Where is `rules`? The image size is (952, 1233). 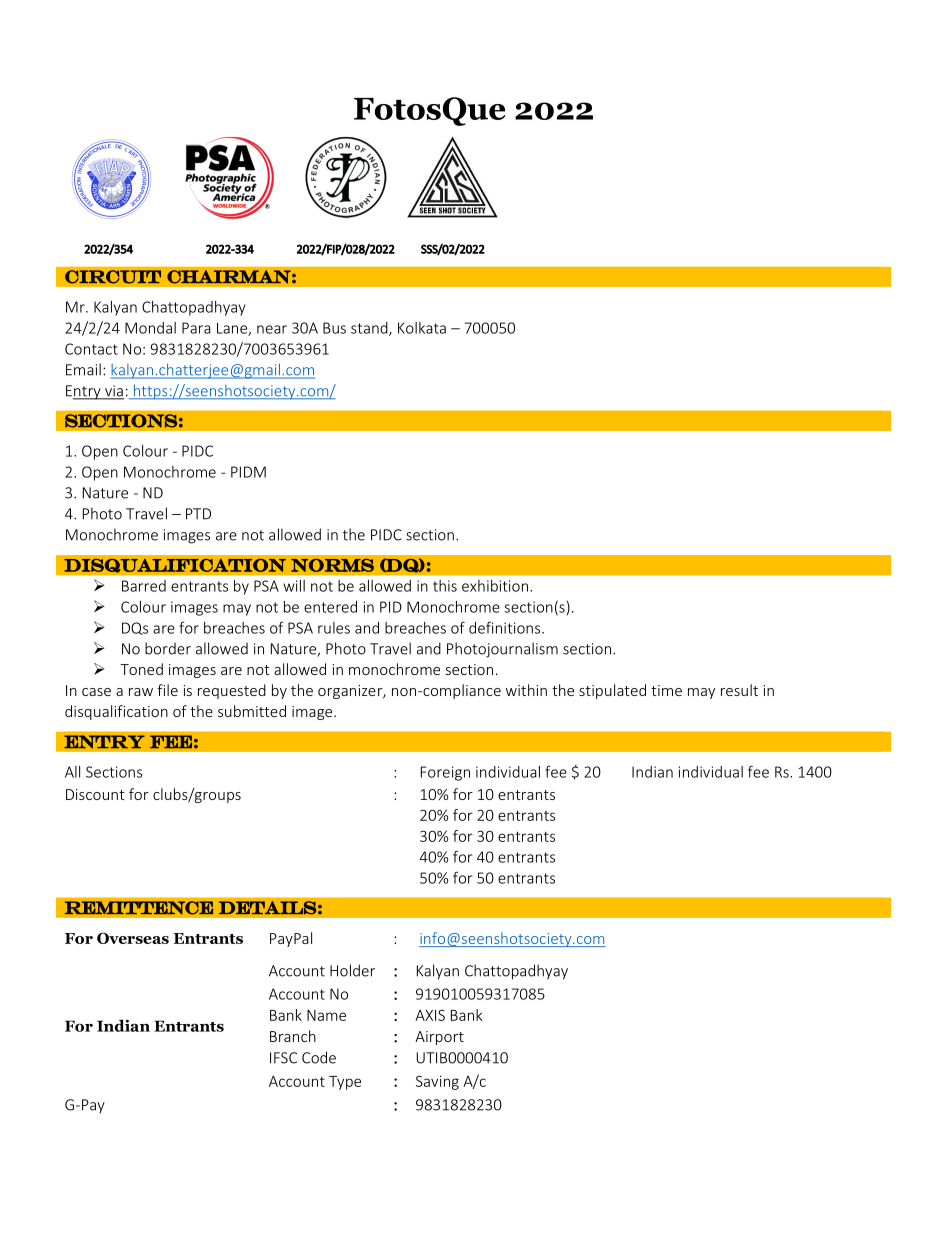
rules is located at coordinates (334, 628).
